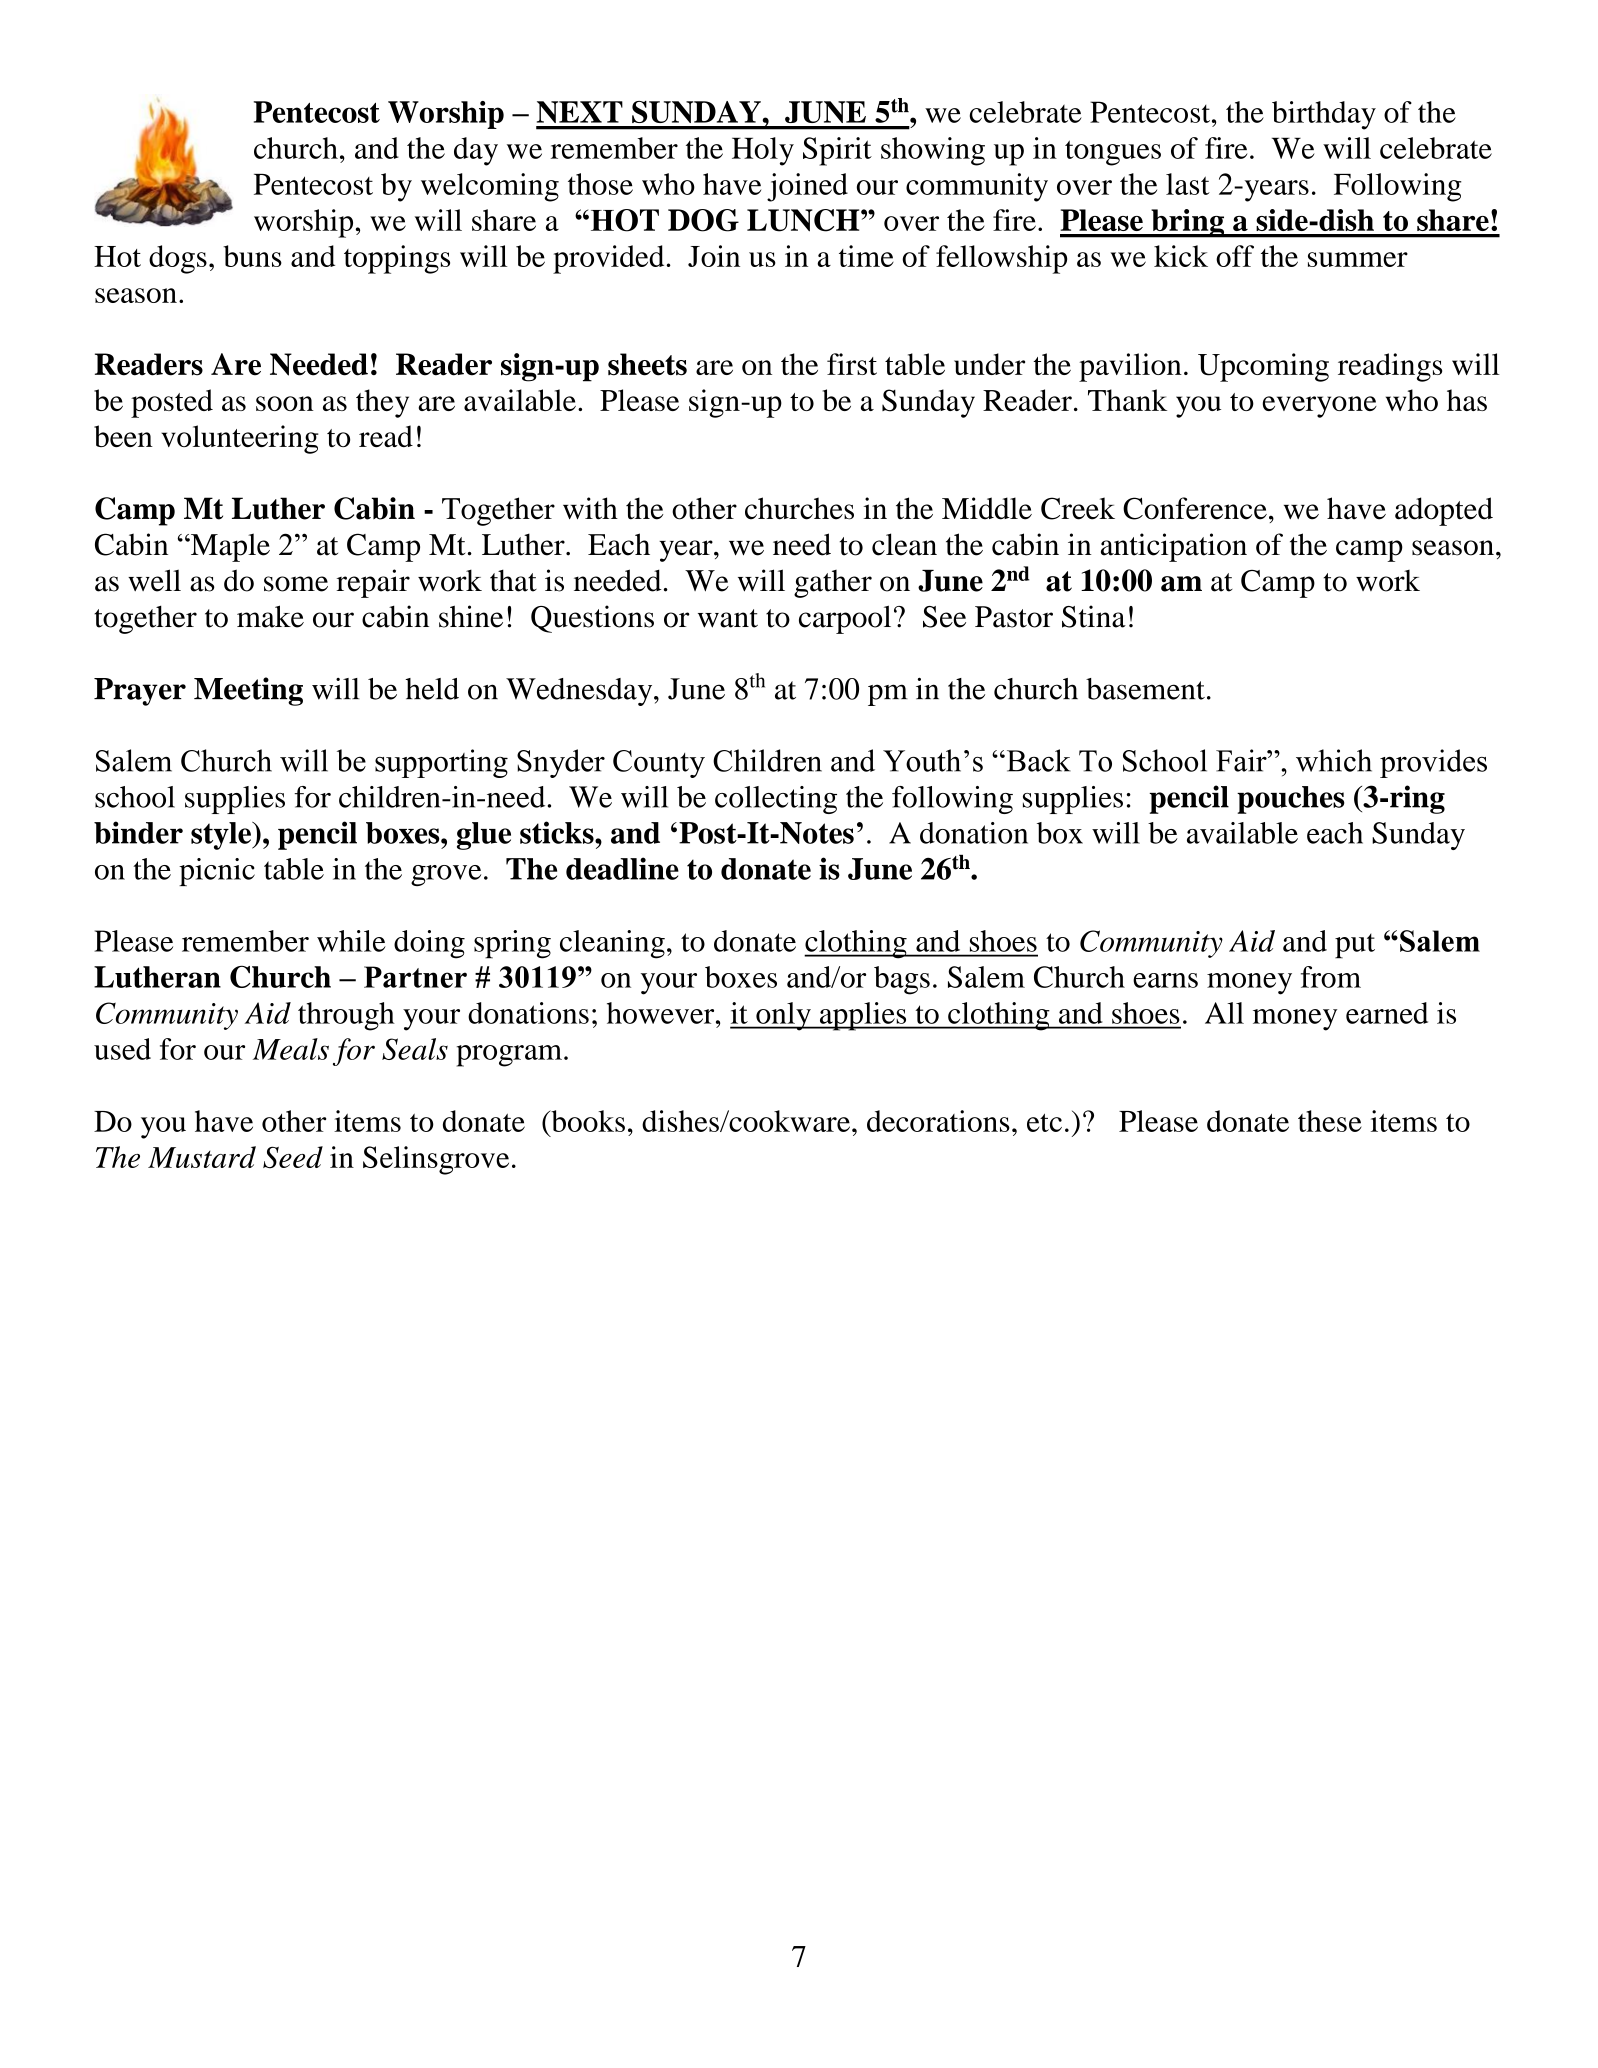  I want to click on Seed, so click(293, 1157).
